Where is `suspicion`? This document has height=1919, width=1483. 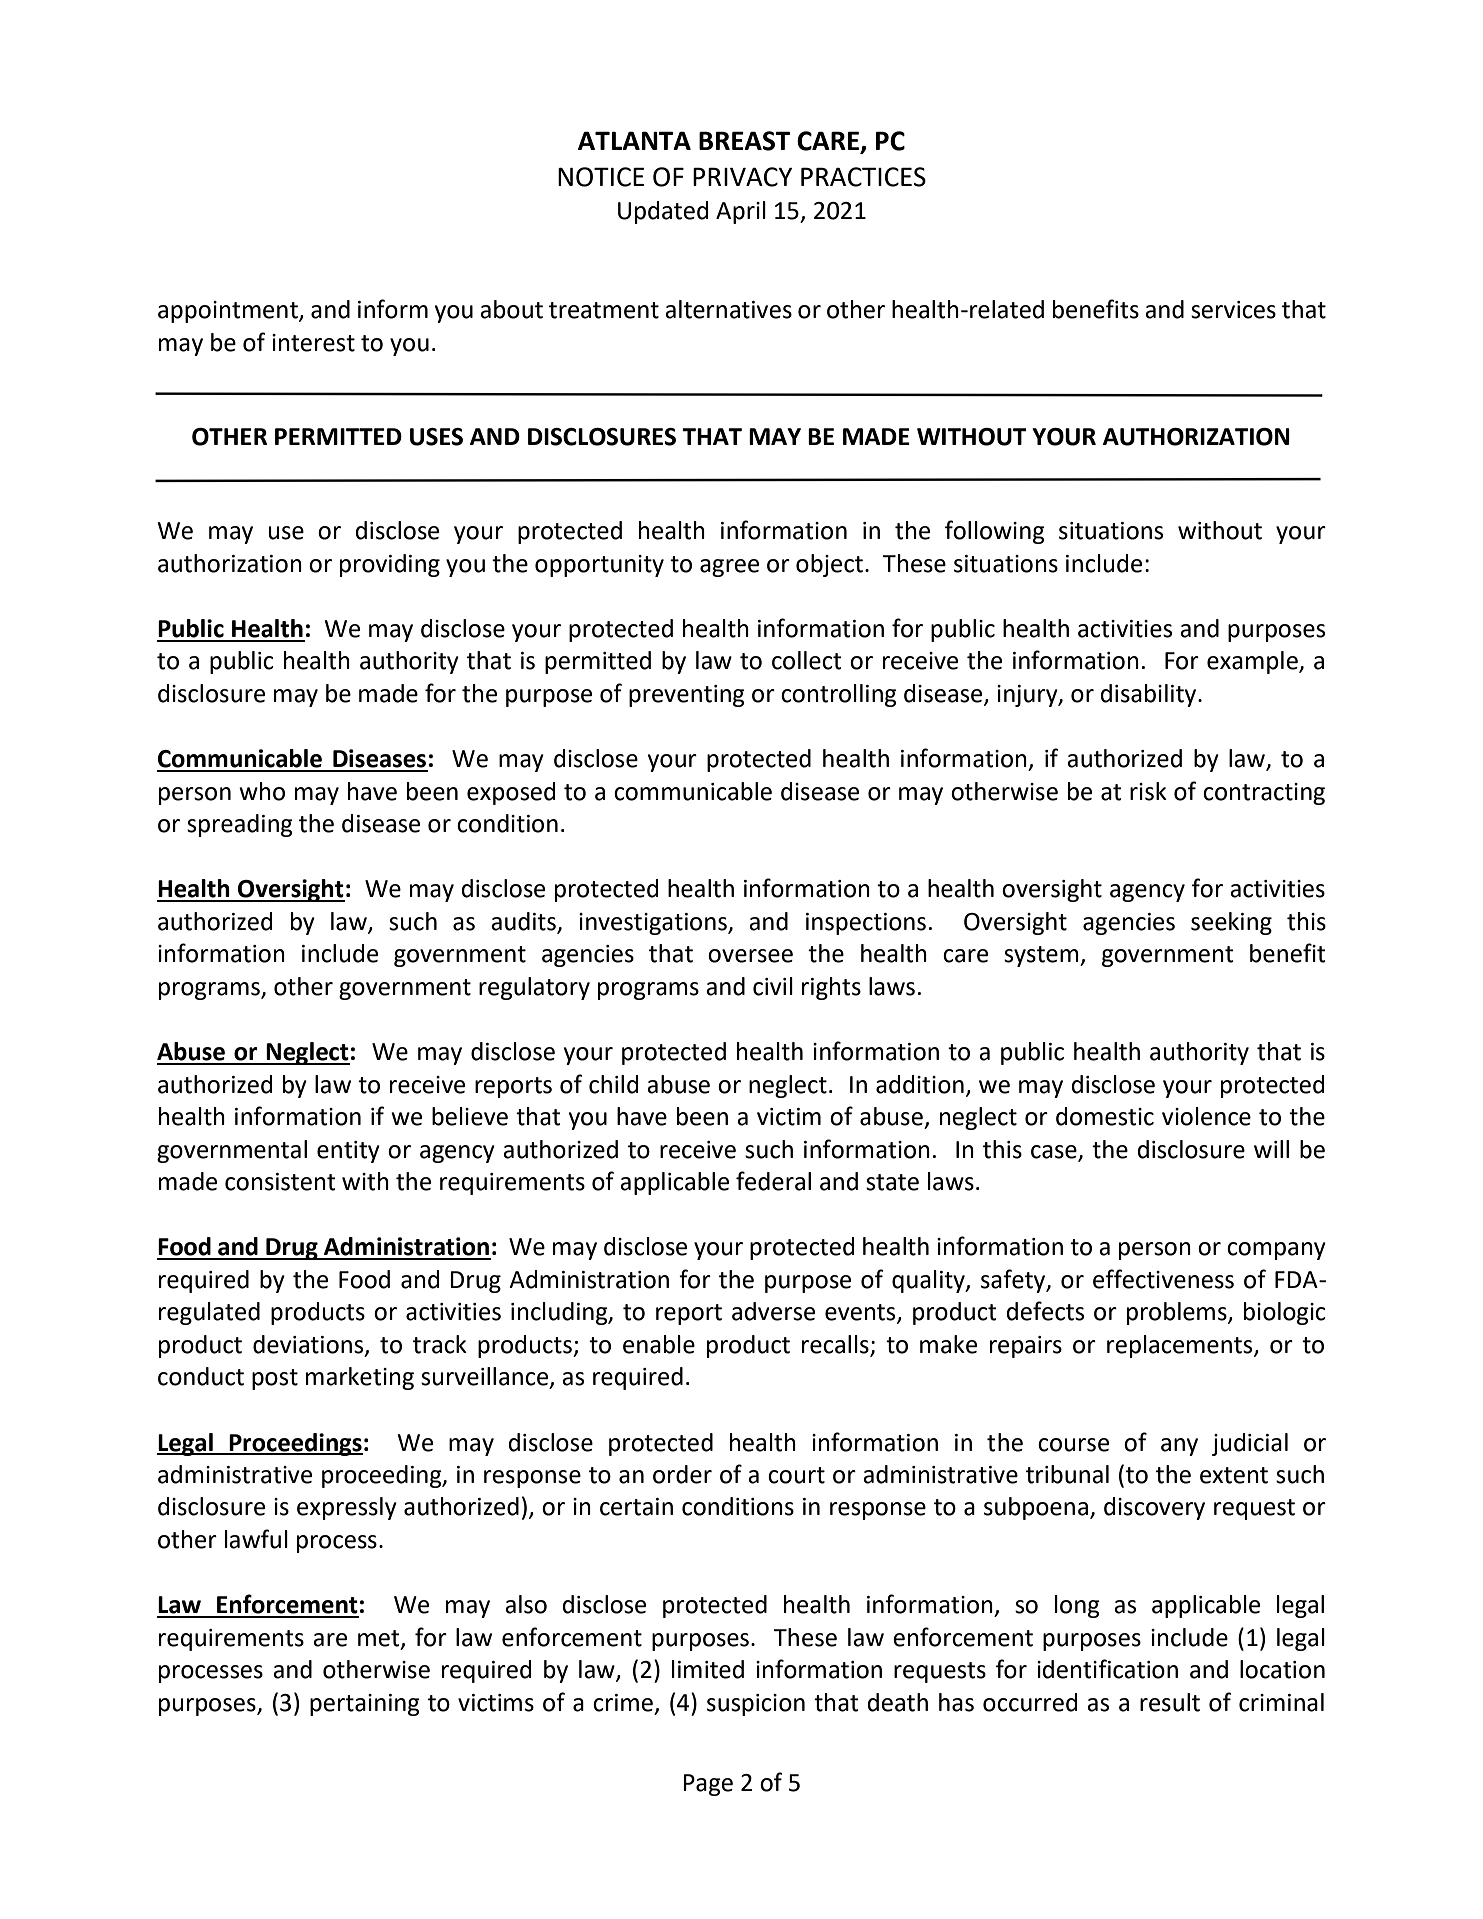 suspicion is located at coordinates (756, 1705).
